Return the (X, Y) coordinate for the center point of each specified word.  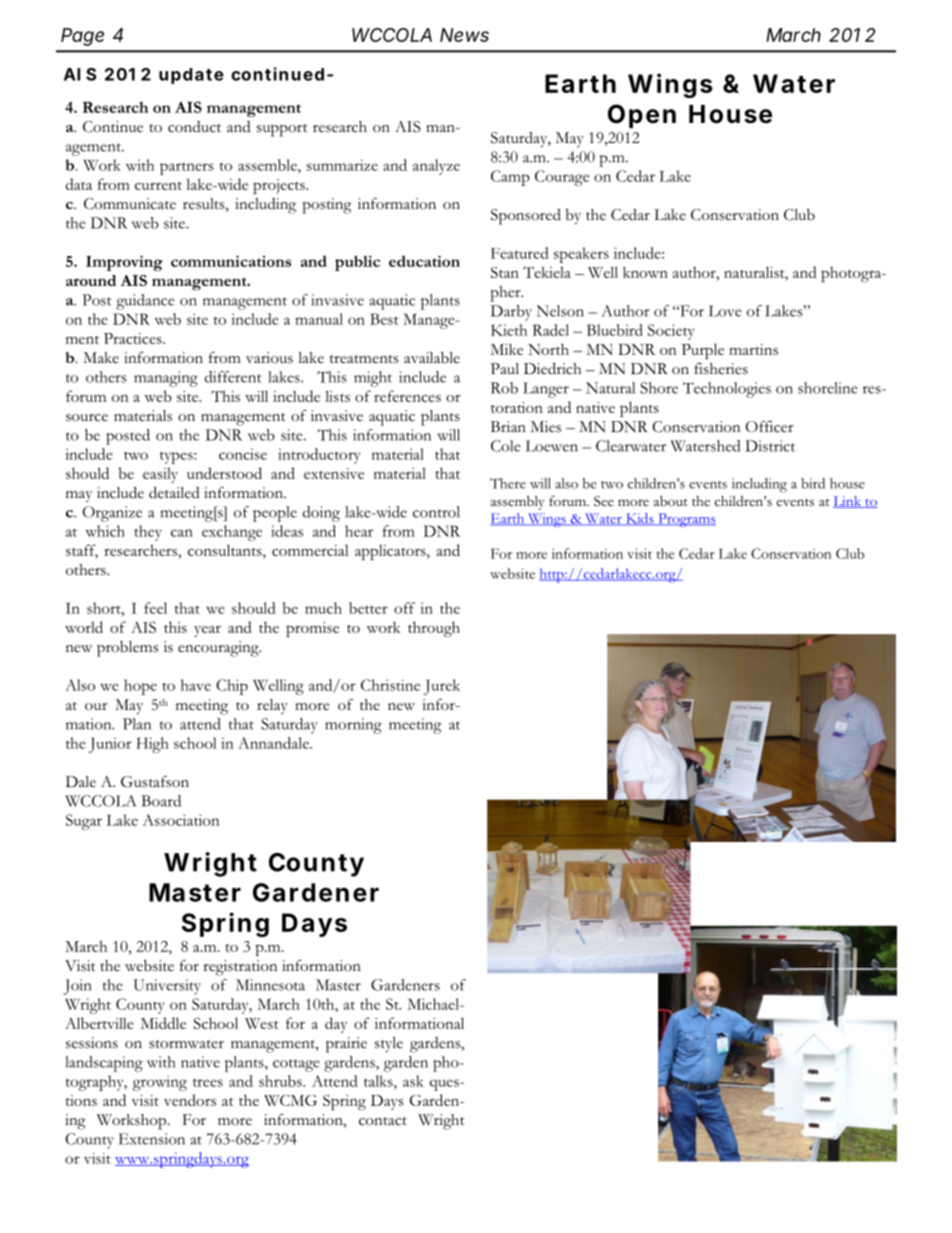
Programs (686, 520)
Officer (770, 427)
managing (166, 379)
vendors (190, 1100)
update (191, 76)
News (464, 35)
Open (642, 116)
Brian (508, 426)
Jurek (442, 687)
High (152, 745)
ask (413, 1081)
